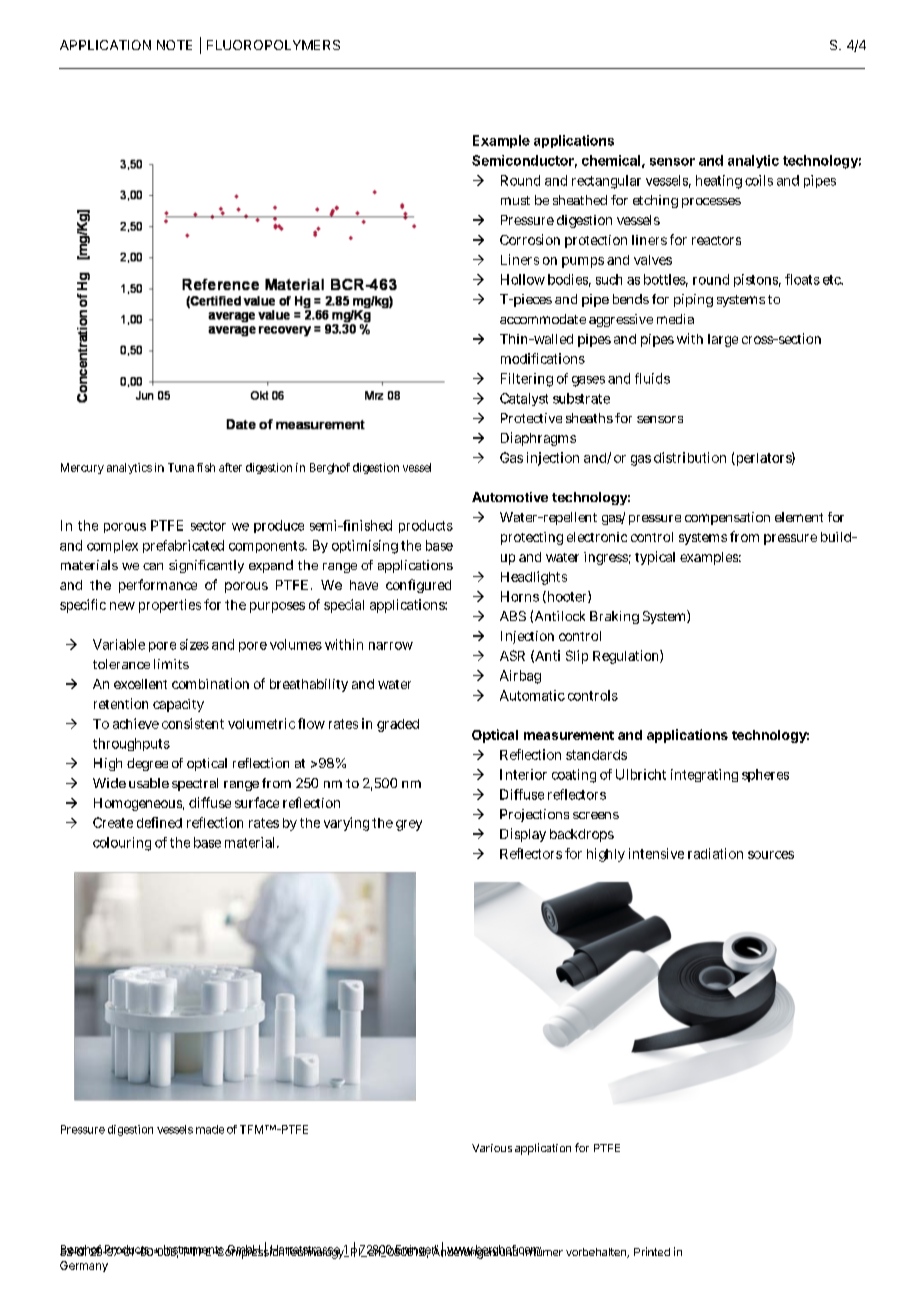  What do you see at coordinates (510, 497) in the screenshot?
I see `Automotive` at bounding box center [510, 497].
